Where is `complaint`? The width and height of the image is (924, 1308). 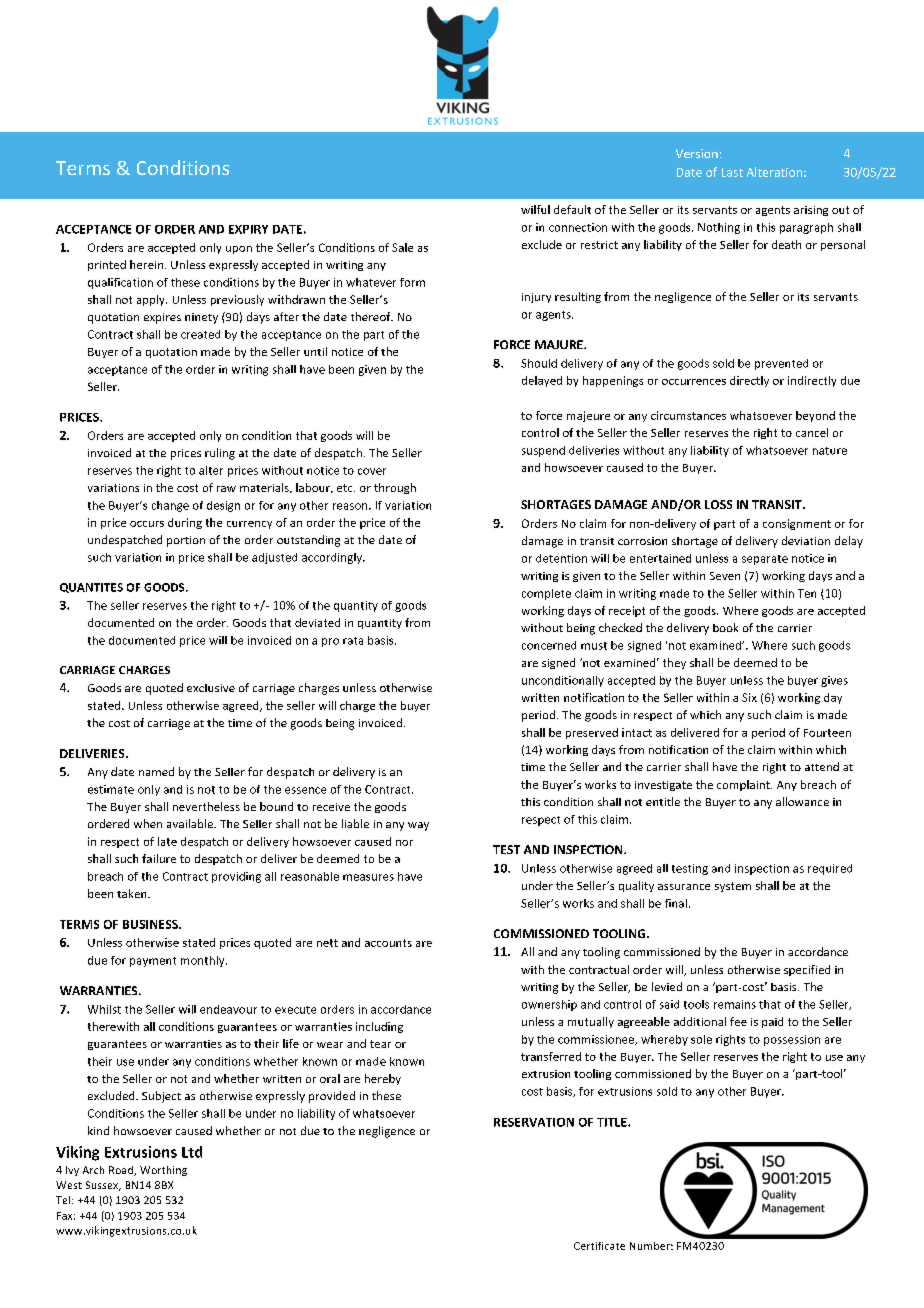 complaint is located at coordinates (744, 785).
